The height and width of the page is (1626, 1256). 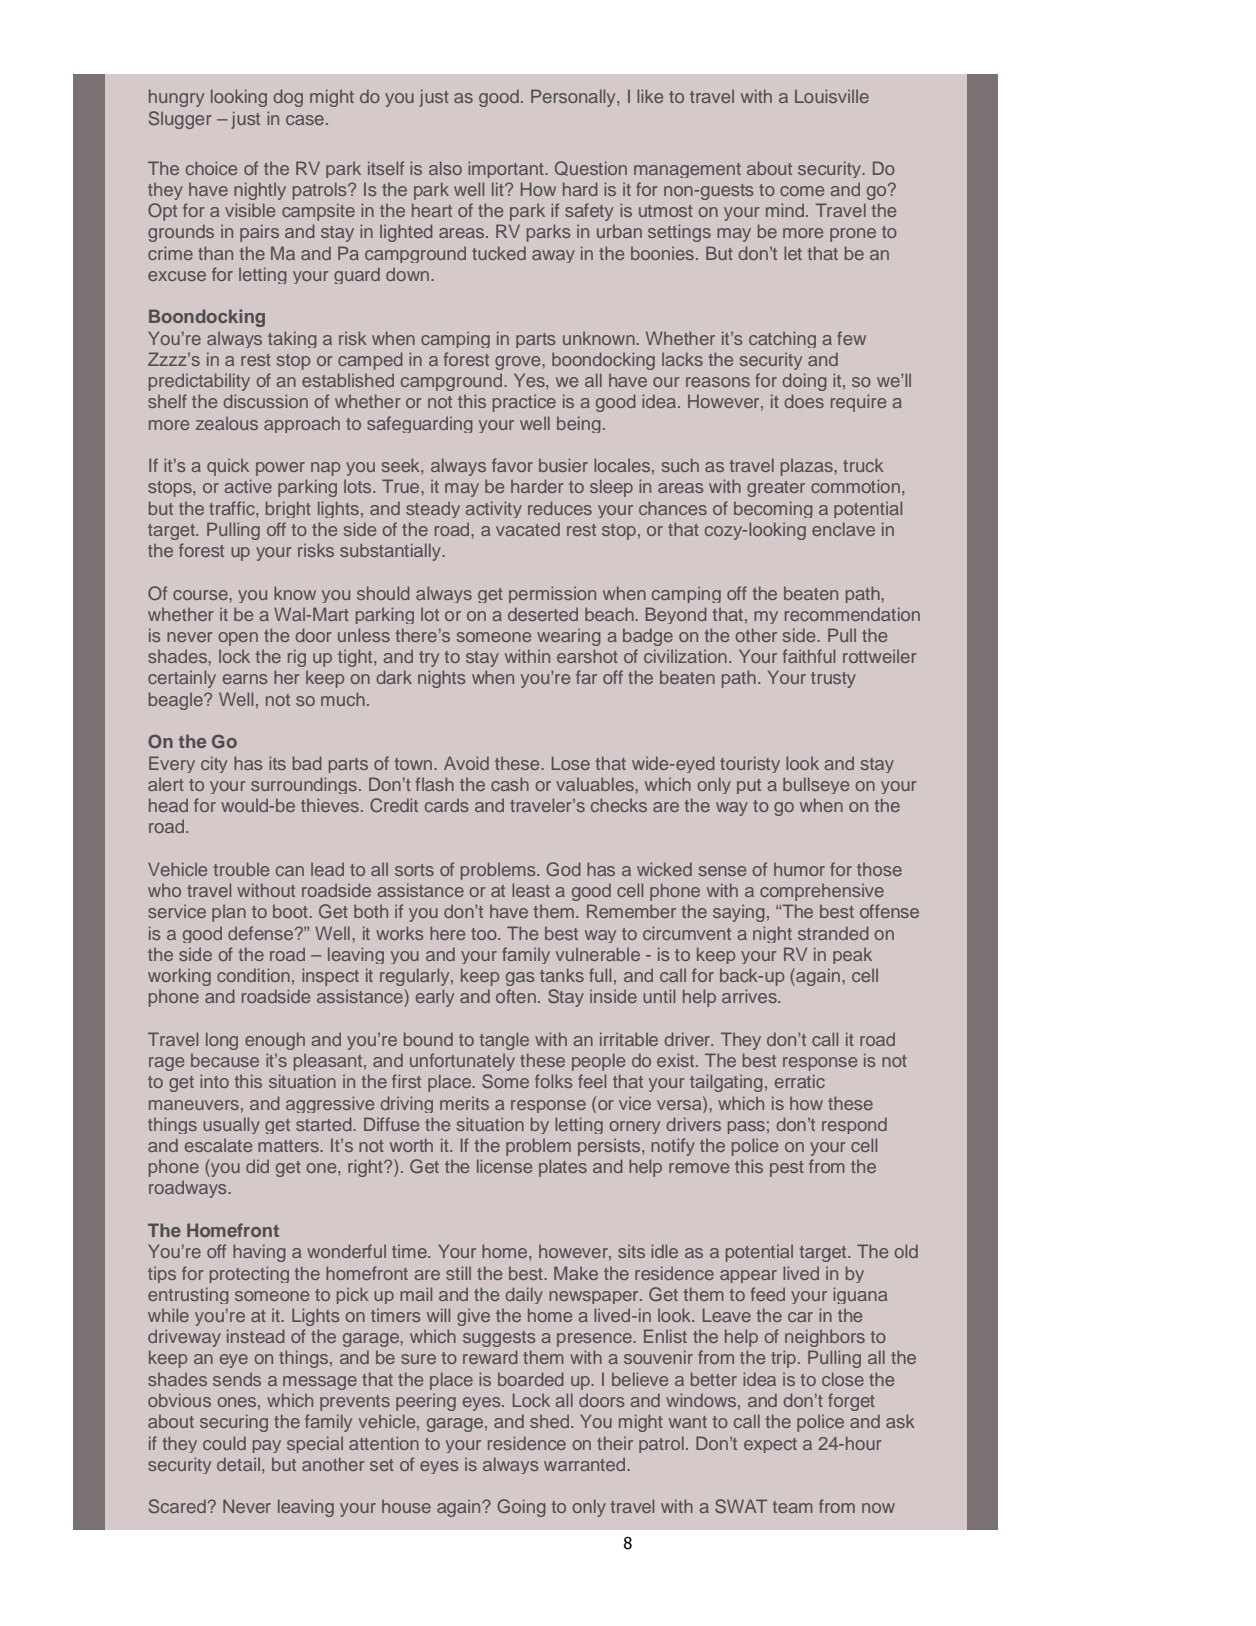 I want to click on respond, so click(x=854, y=1125).
